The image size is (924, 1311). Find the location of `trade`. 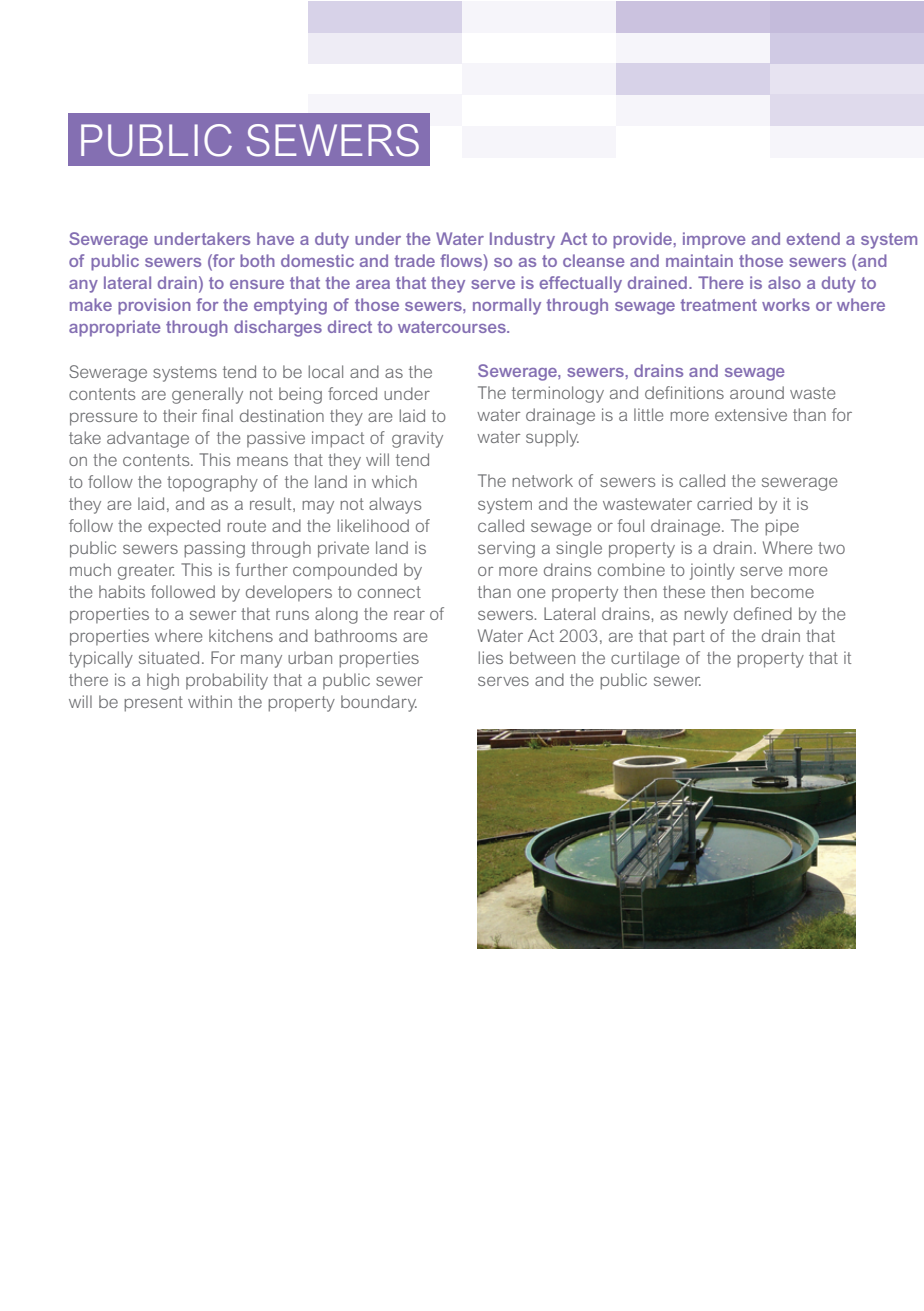

trade is located at coordinates (414, 260).
